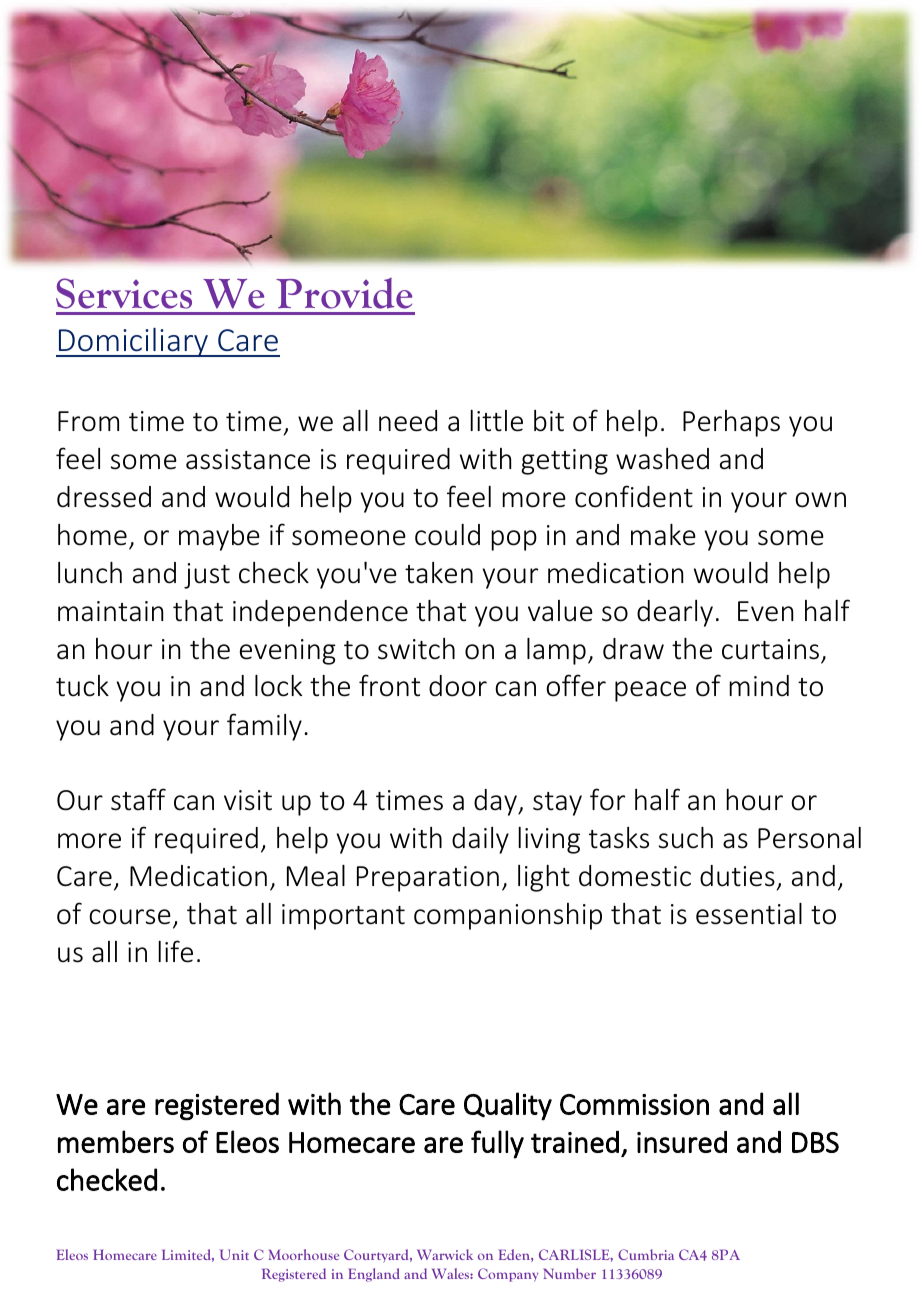 The image size is (924, 1308). What do you see at coordinates (428, 879) in the image?
I see `Preparation` at bounding box center [428, 879].
